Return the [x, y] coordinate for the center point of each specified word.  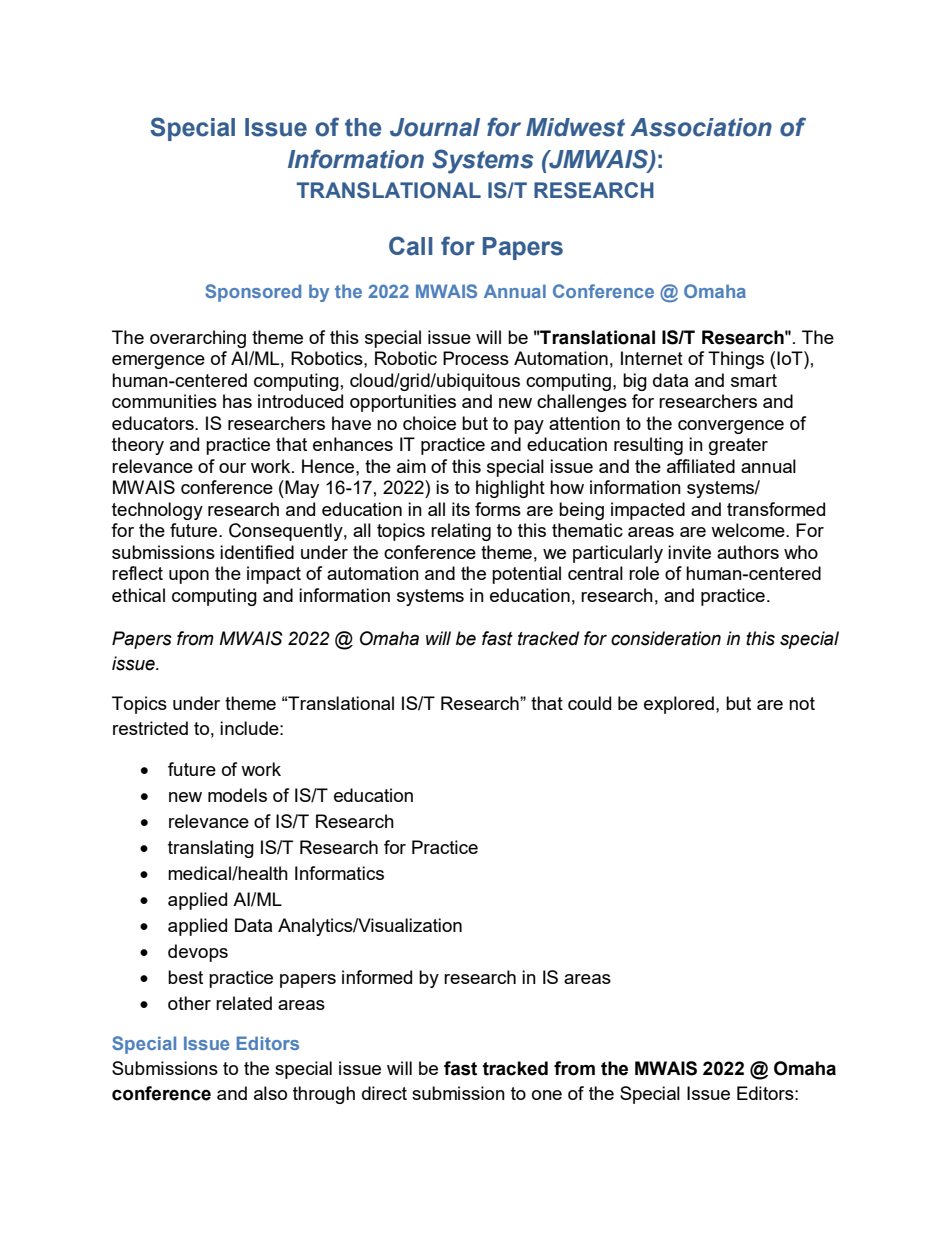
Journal [435, 127]
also [270, 1093]
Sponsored [253, 293]
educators [154, 423]
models [237, 795]
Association [701, 127]
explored [679, 705]
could [589, 703]
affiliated [701, 466]
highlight [510, 489]
